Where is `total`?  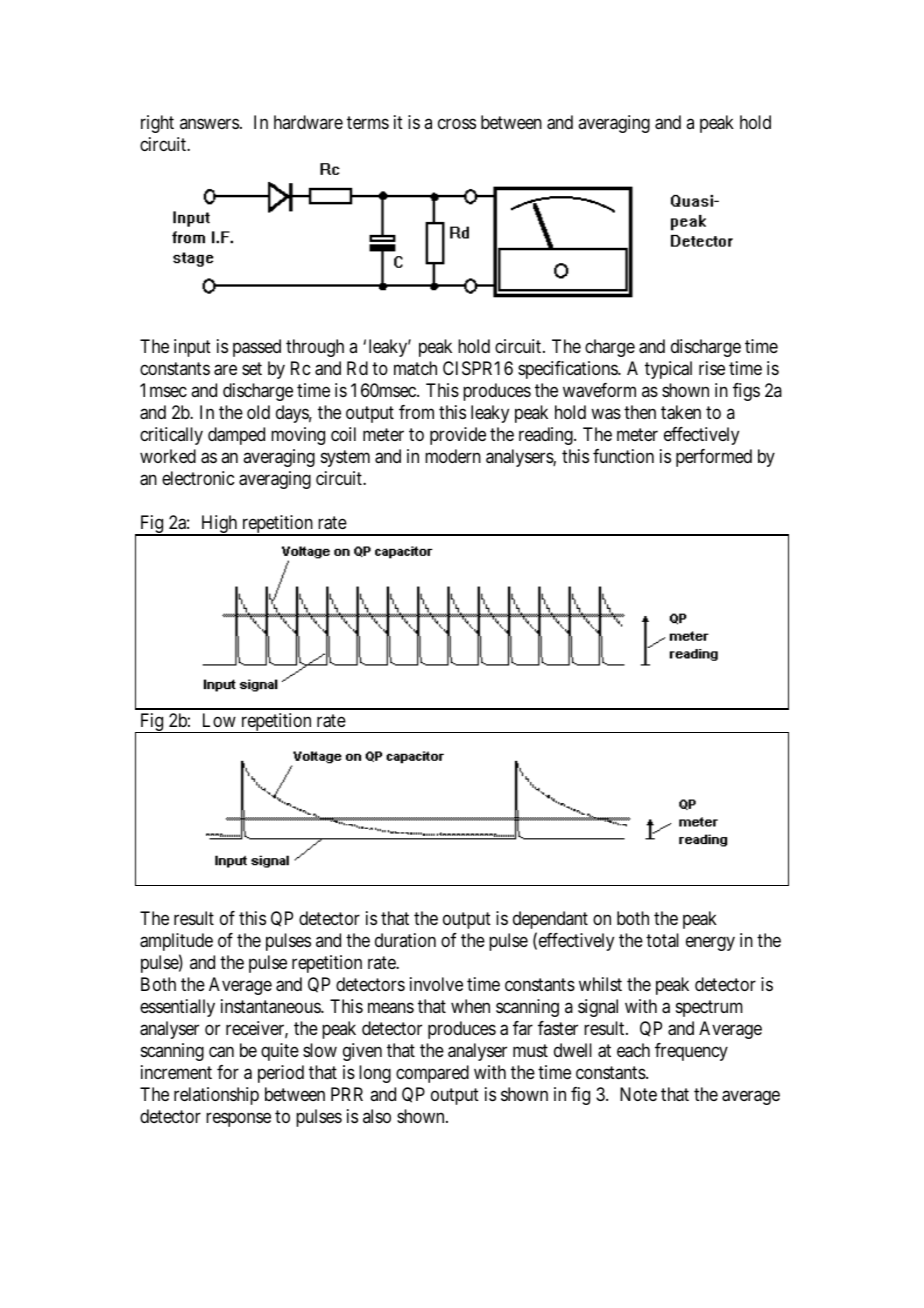
total is located at coordinates (662, 940).
